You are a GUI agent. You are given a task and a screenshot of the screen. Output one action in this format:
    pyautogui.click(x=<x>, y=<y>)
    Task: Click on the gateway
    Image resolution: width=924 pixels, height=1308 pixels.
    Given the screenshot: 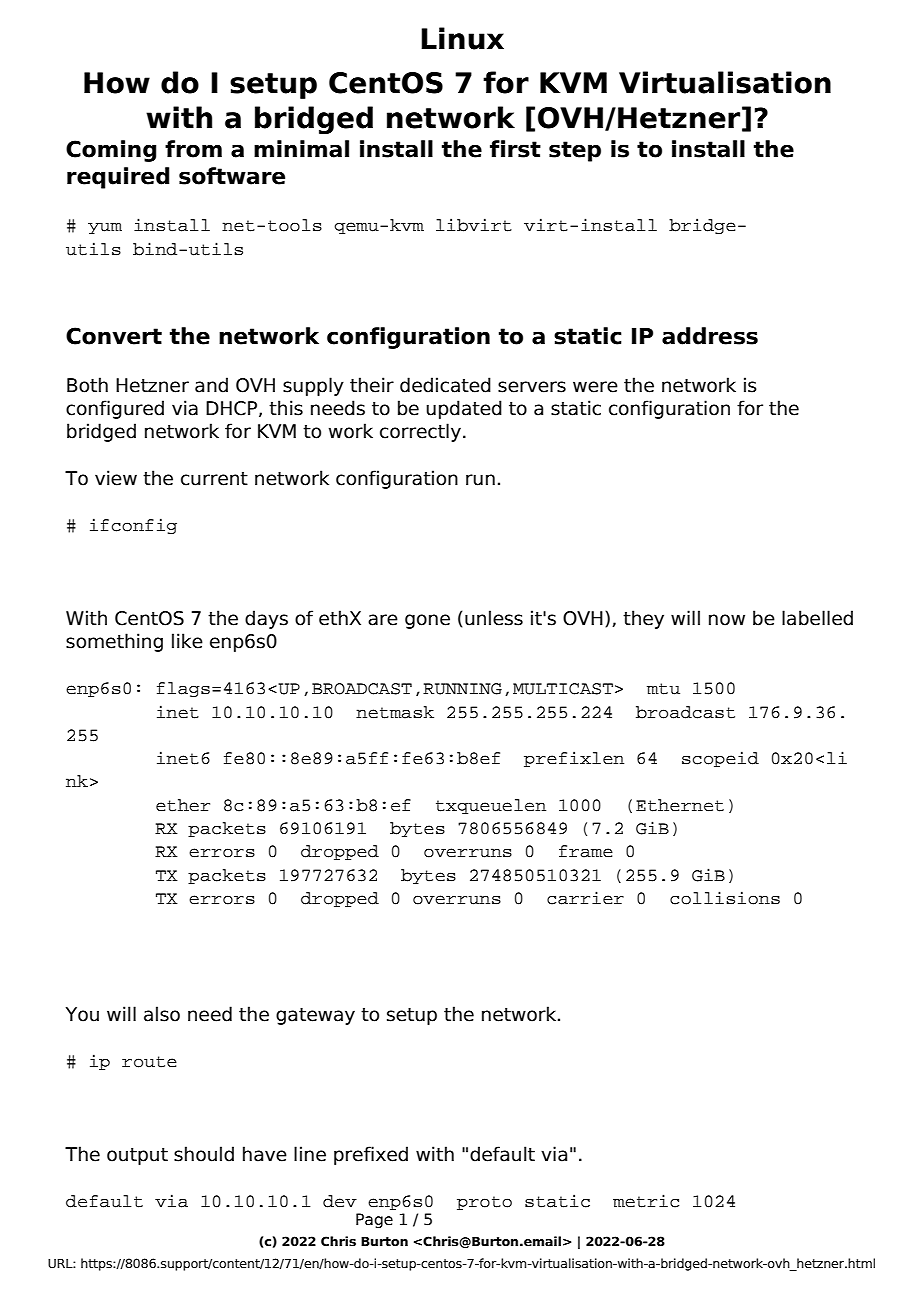 What is the action you would take?
    pyautogui.click(x=315, y=1016)
